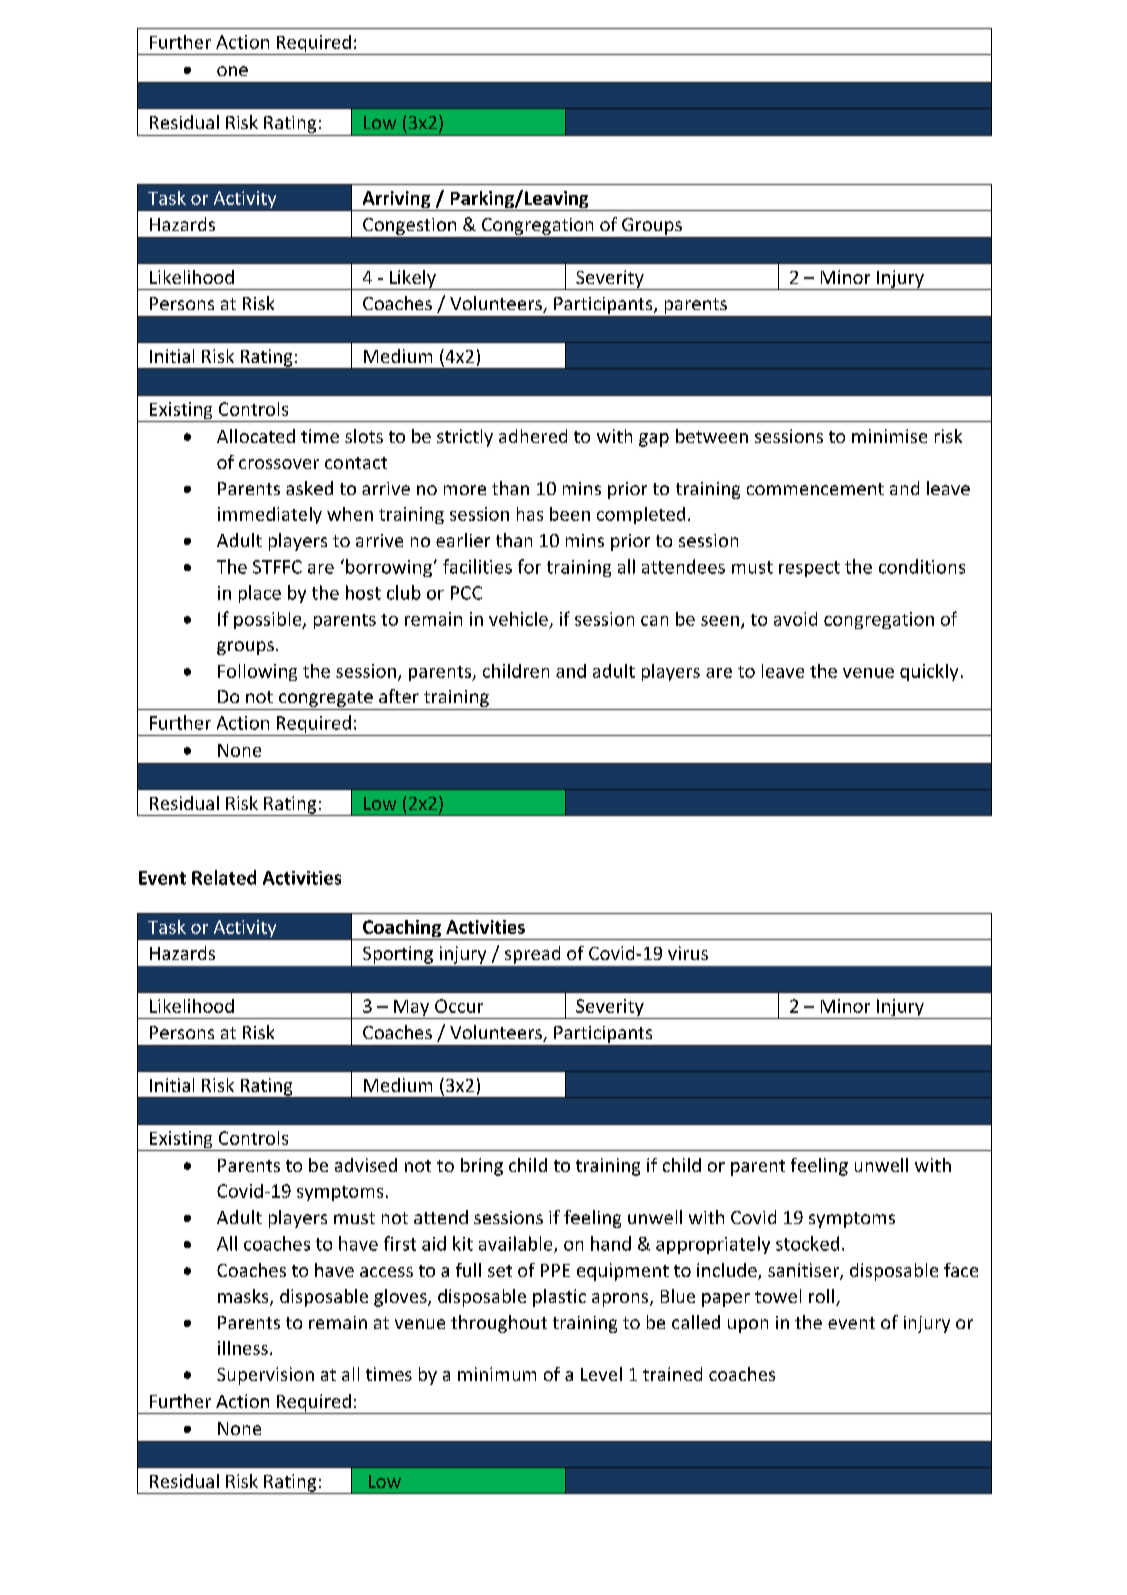 Image resolution: width=1127 pixels, height=1595 pixels. What do you see at coordinates (326, 699) in the image?
I see `congregate` at bounding box center [326, 699].
